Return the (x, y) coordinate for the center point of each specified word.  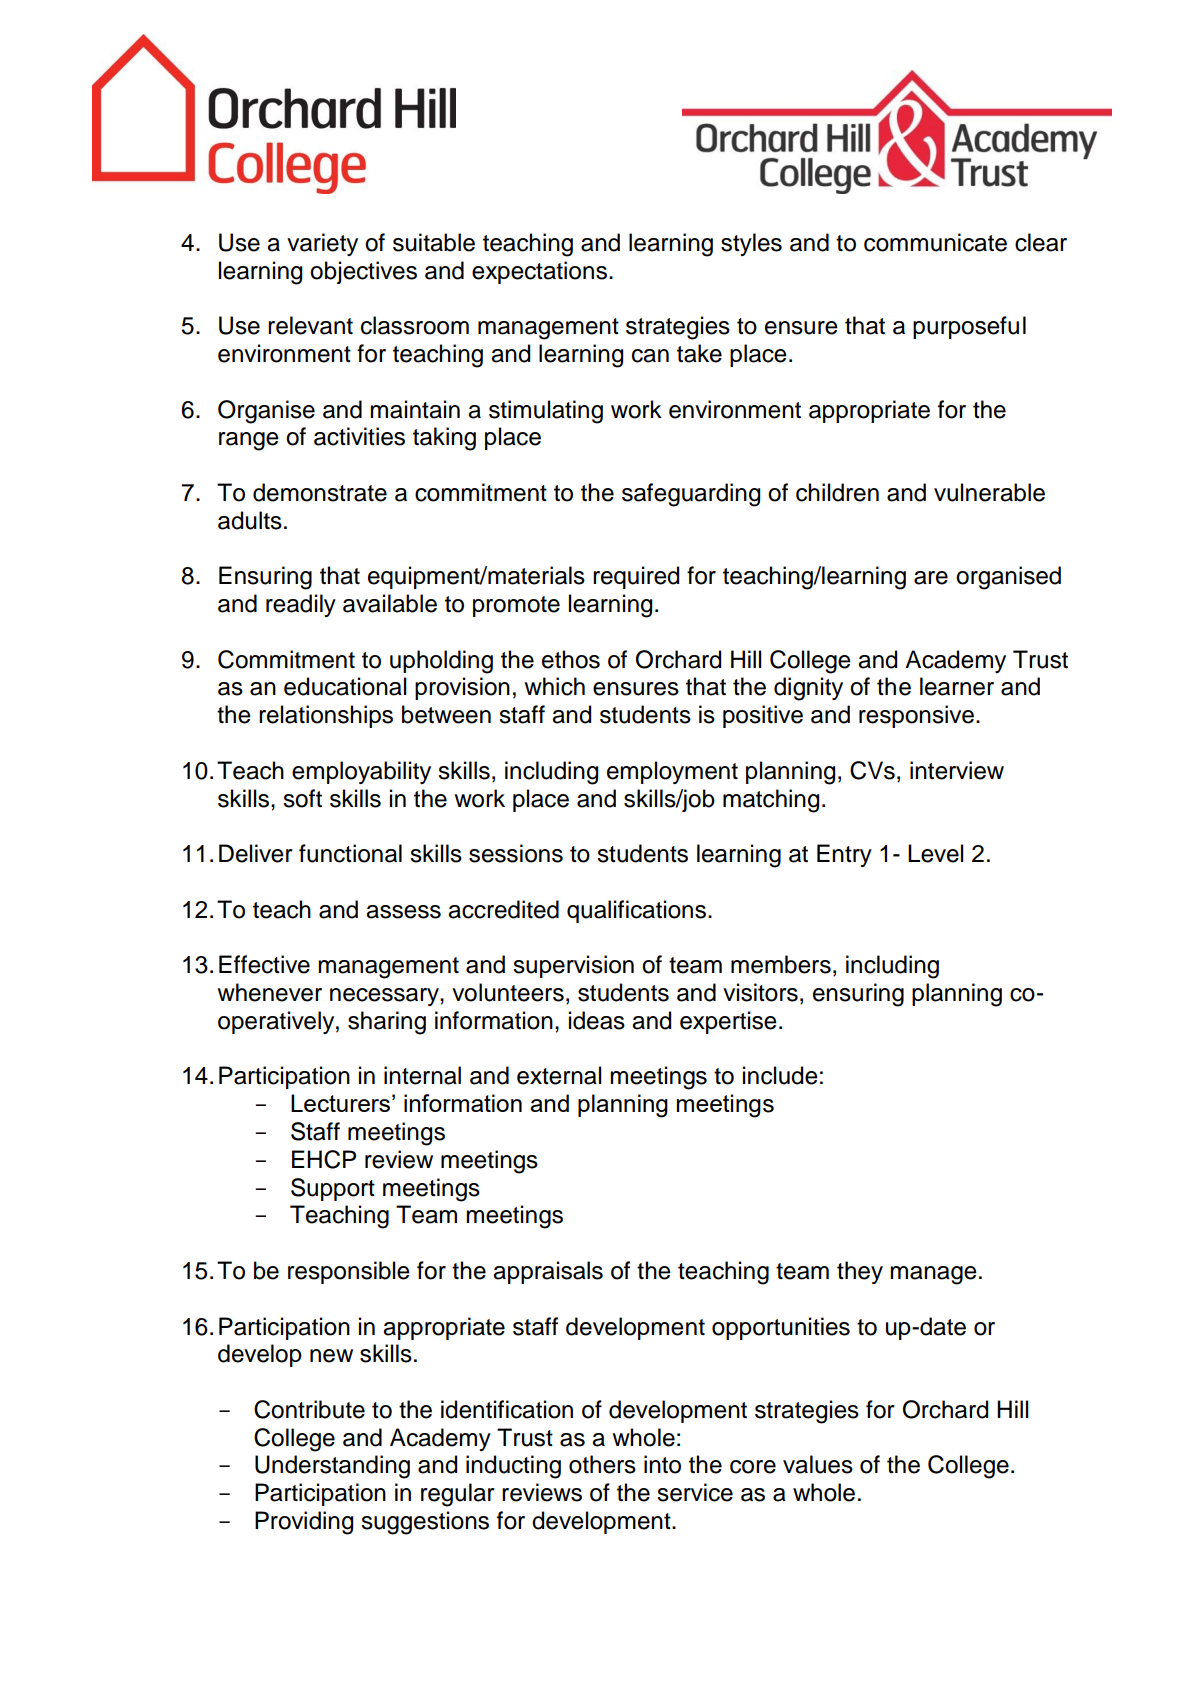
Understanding (332, 1467)
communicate (935, 242)
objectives (363, 272)
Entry (844, 855)
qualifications (638, 911)
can (650, 356)
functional (350, 853)
